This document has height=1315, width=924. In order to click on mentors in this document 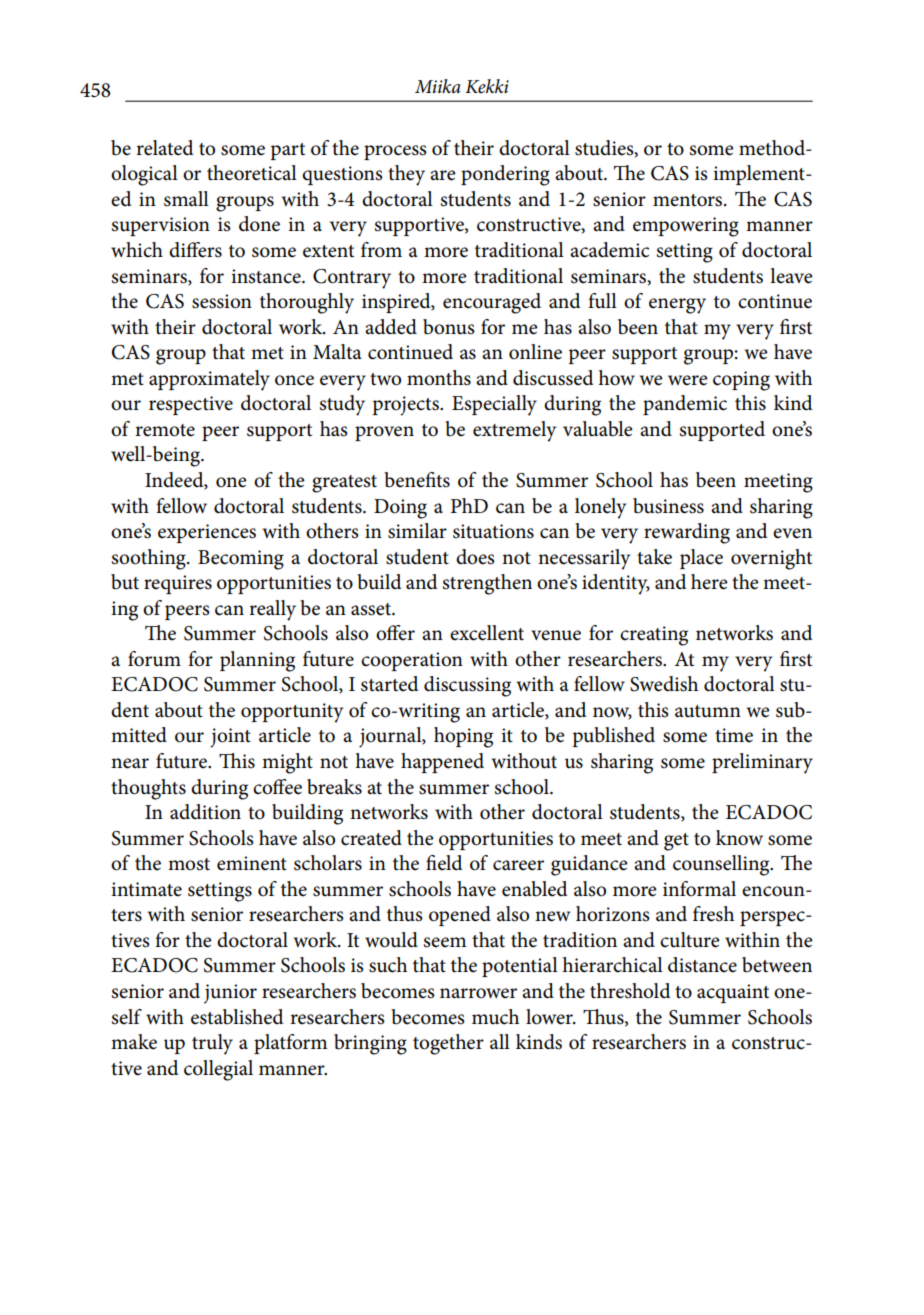, I will do `click(689, 200)`.
